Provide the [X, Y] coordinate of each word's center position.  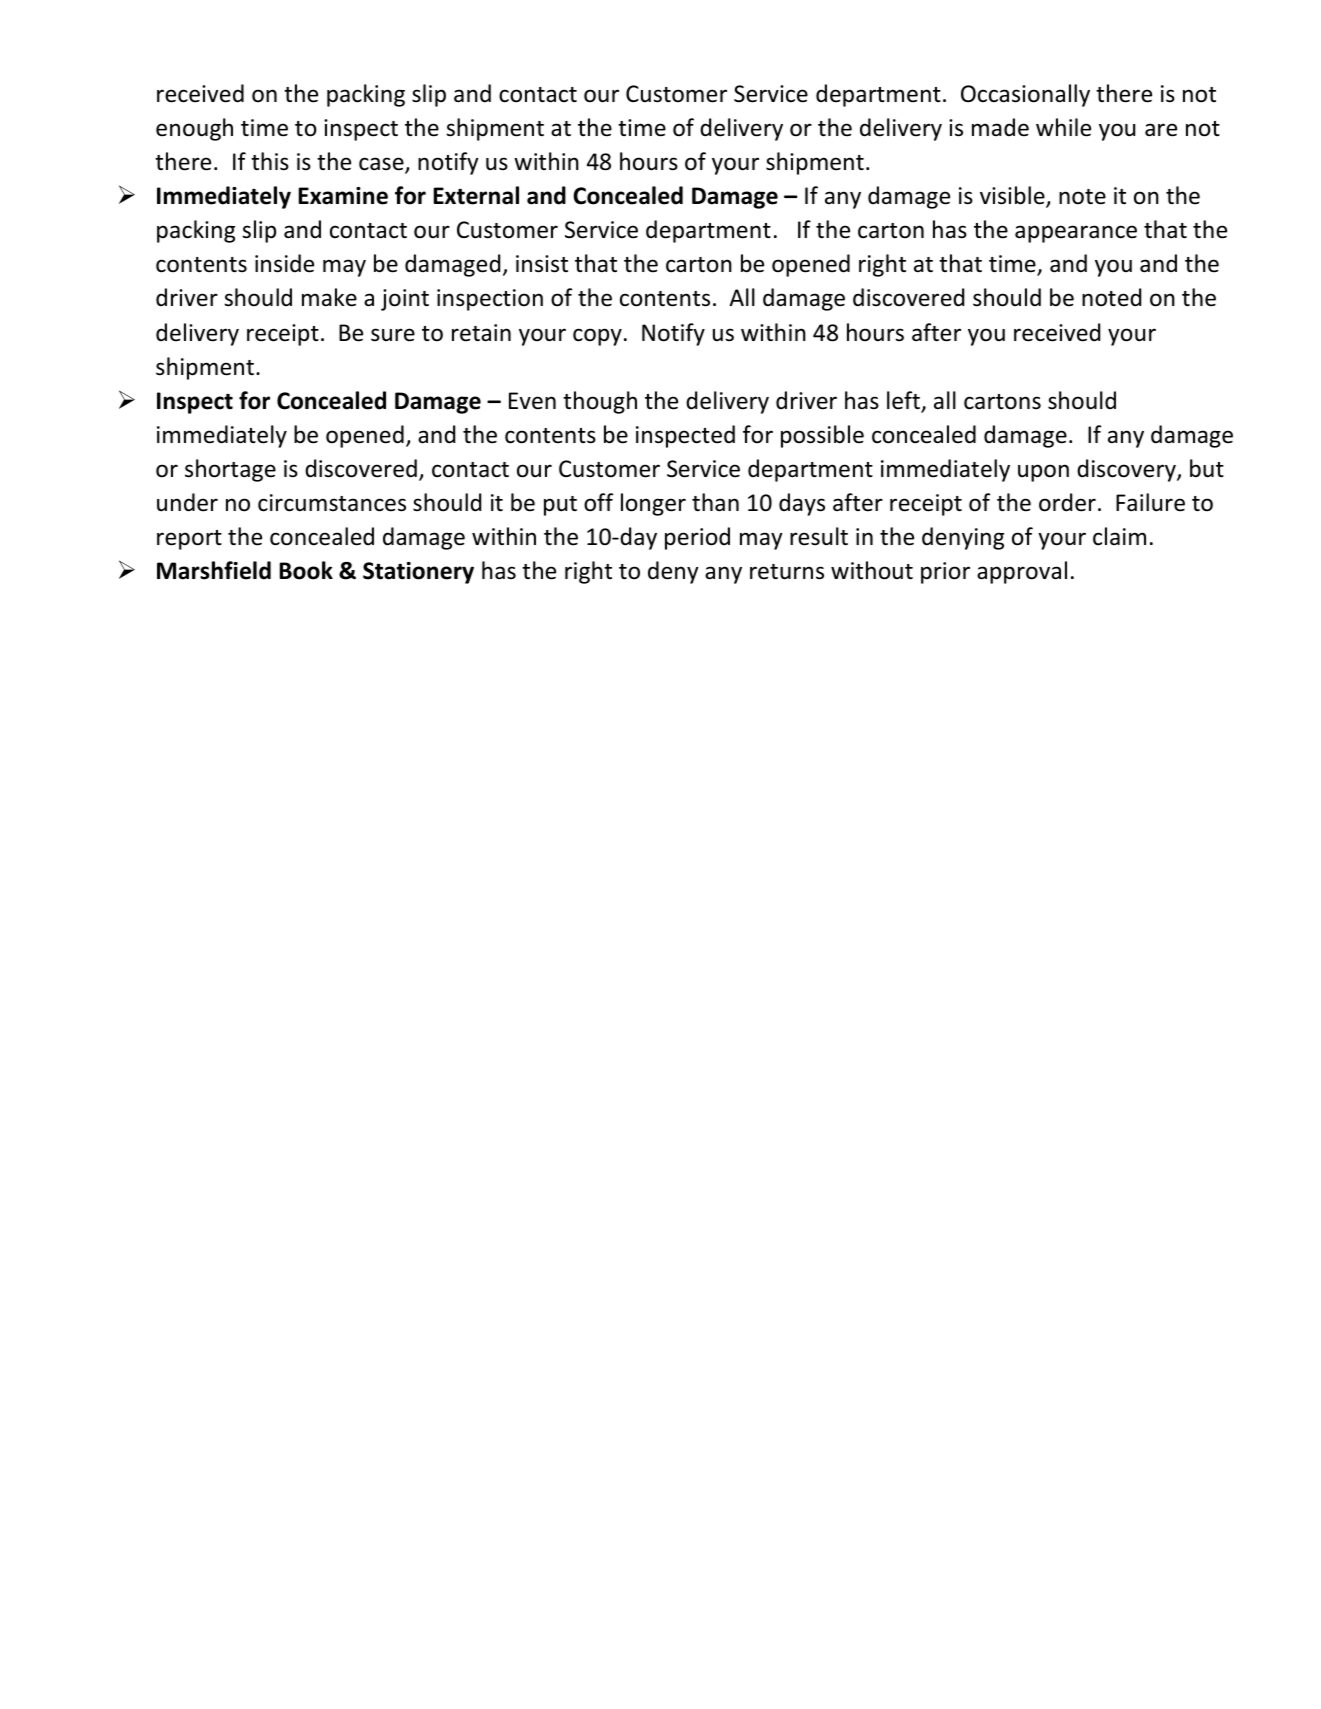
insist [542, 264]
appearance [1076, 234]
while [1063, 127]
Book [306, 570]
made [1000, 127]
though [600, 402]
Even [532, 401]
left [904, 401]
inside [284, 263]
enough [194, 129]
